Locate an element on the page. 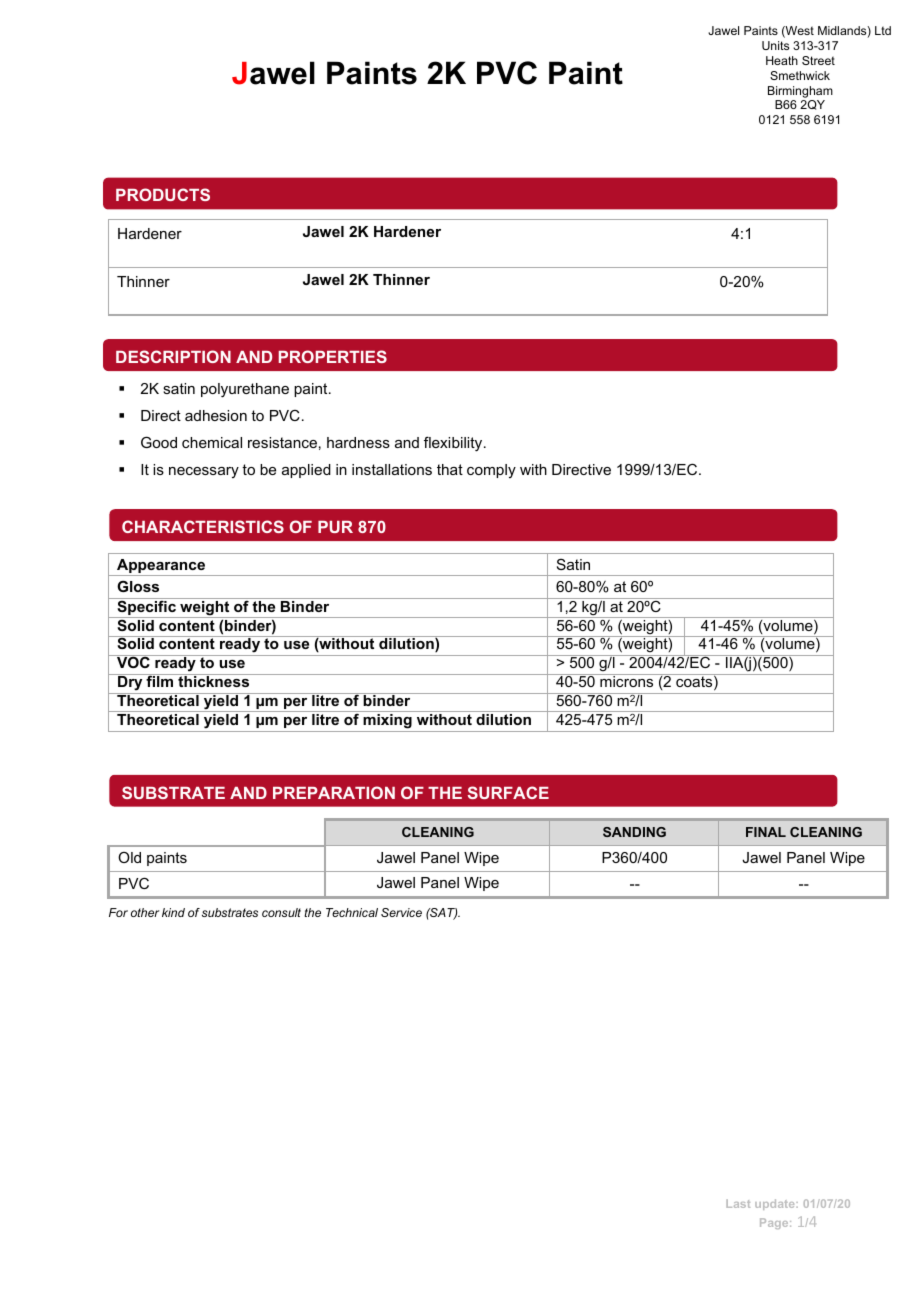  Heath is located at coordinates (782, 60).
